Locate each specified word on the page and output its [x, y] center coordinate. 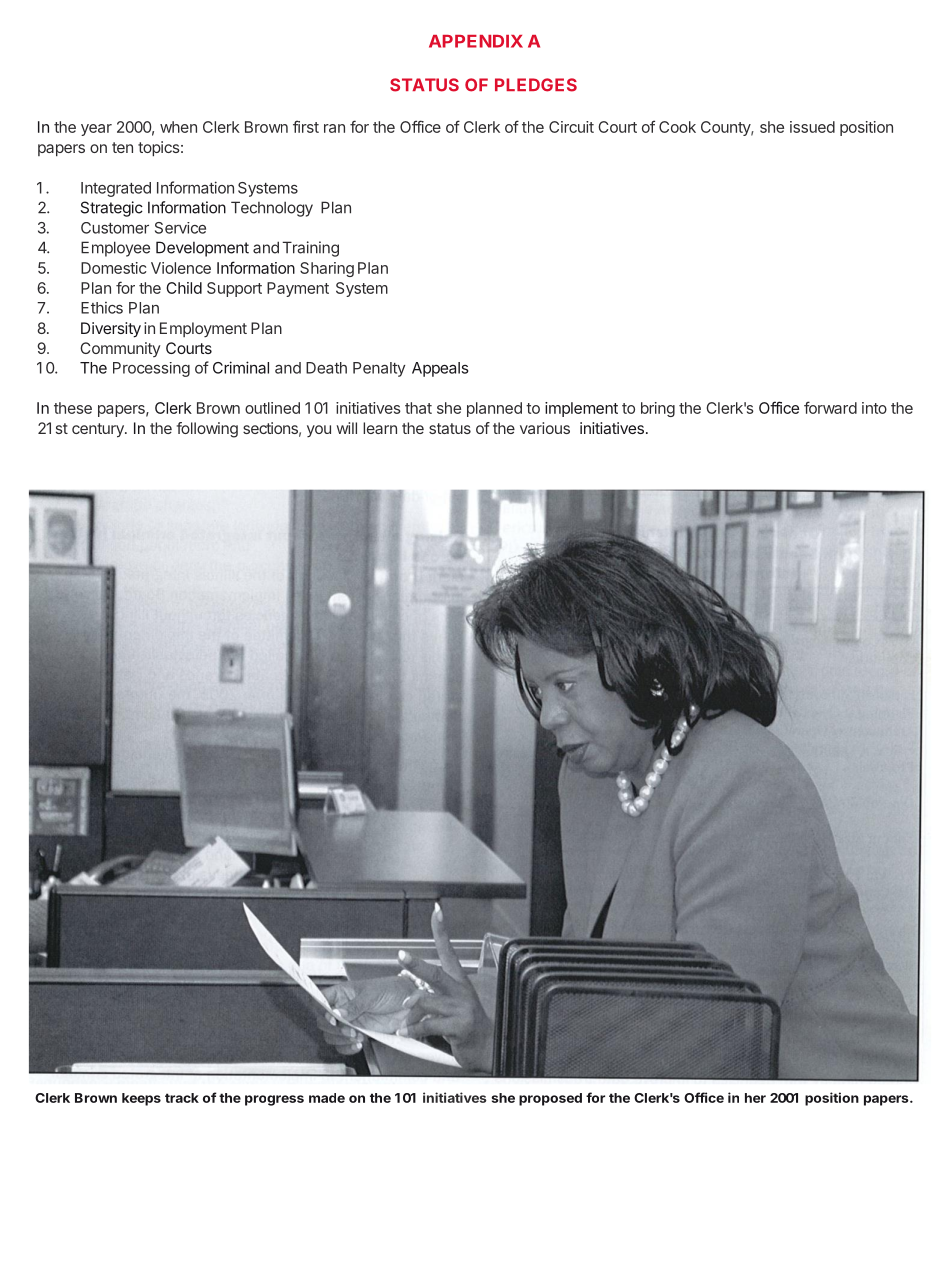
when [178, 127]
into [874, 408]
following [207, 430]
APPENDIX [476, 41]
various [545, 428]
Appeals [440, 369]
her [755, 1098]
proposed [550, 1099]
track [182, 1098]
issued [812, 127]
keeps [141, 1099]
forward [830, 407]
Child [184, 288]
